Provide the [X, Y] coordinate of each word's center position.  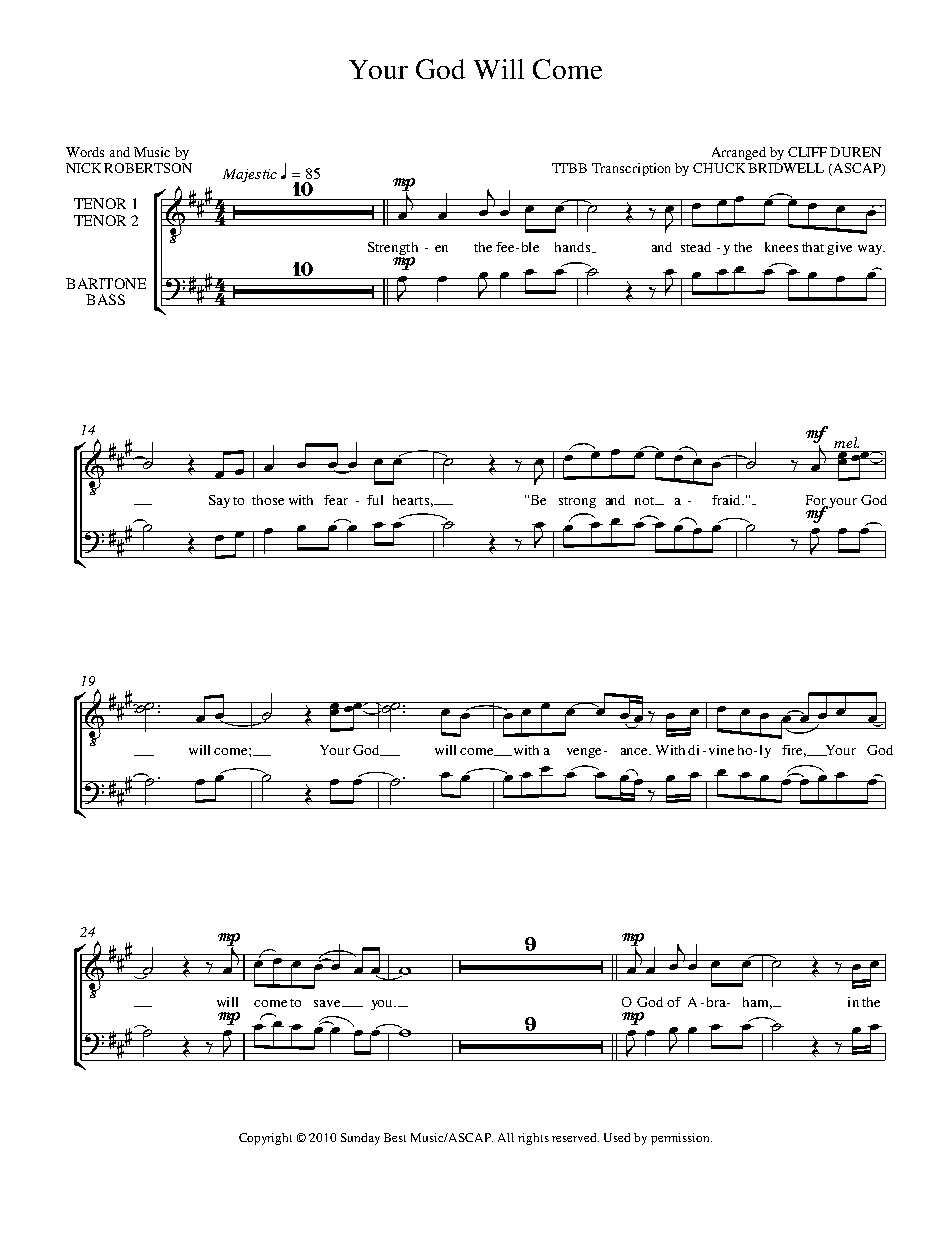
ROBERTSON [148, 168]
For [817, 501]
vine [721, 750]
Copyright [265, 1139]
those [268, 500]
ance [635, 751]
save [328, 1003]
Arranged [739, 153]
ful [375, 500]
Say [219, 501]
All [506, 1137]
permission [681, 1139]
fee [505, 247]
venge [584, 753]
